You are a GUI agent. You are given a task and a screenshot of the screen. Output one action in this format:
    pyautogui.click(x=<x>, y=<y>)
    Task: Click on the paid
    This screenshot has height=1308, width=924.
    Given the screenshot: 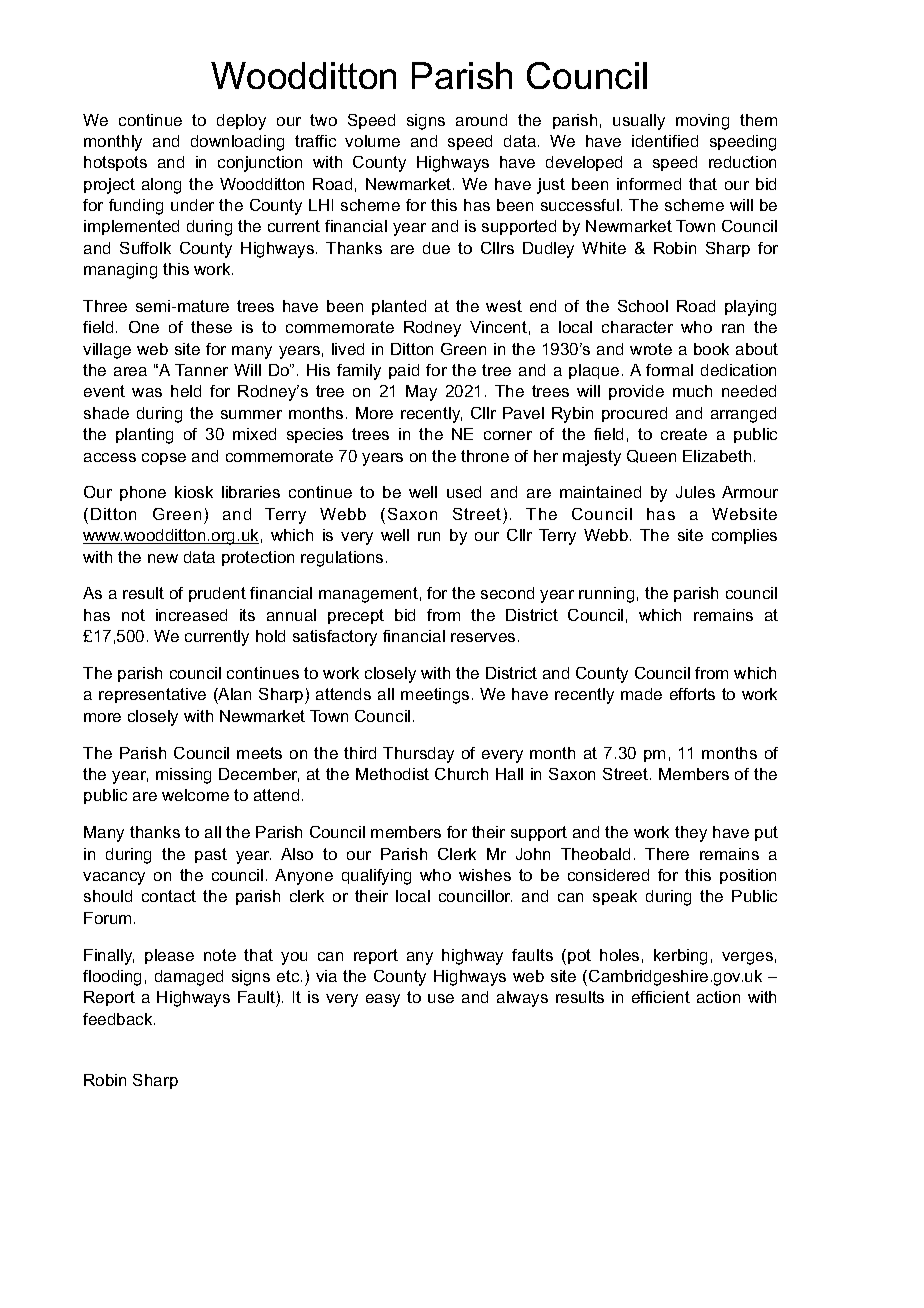 What is the action you would take?
    pyautogui.click(x=404, y=371)
